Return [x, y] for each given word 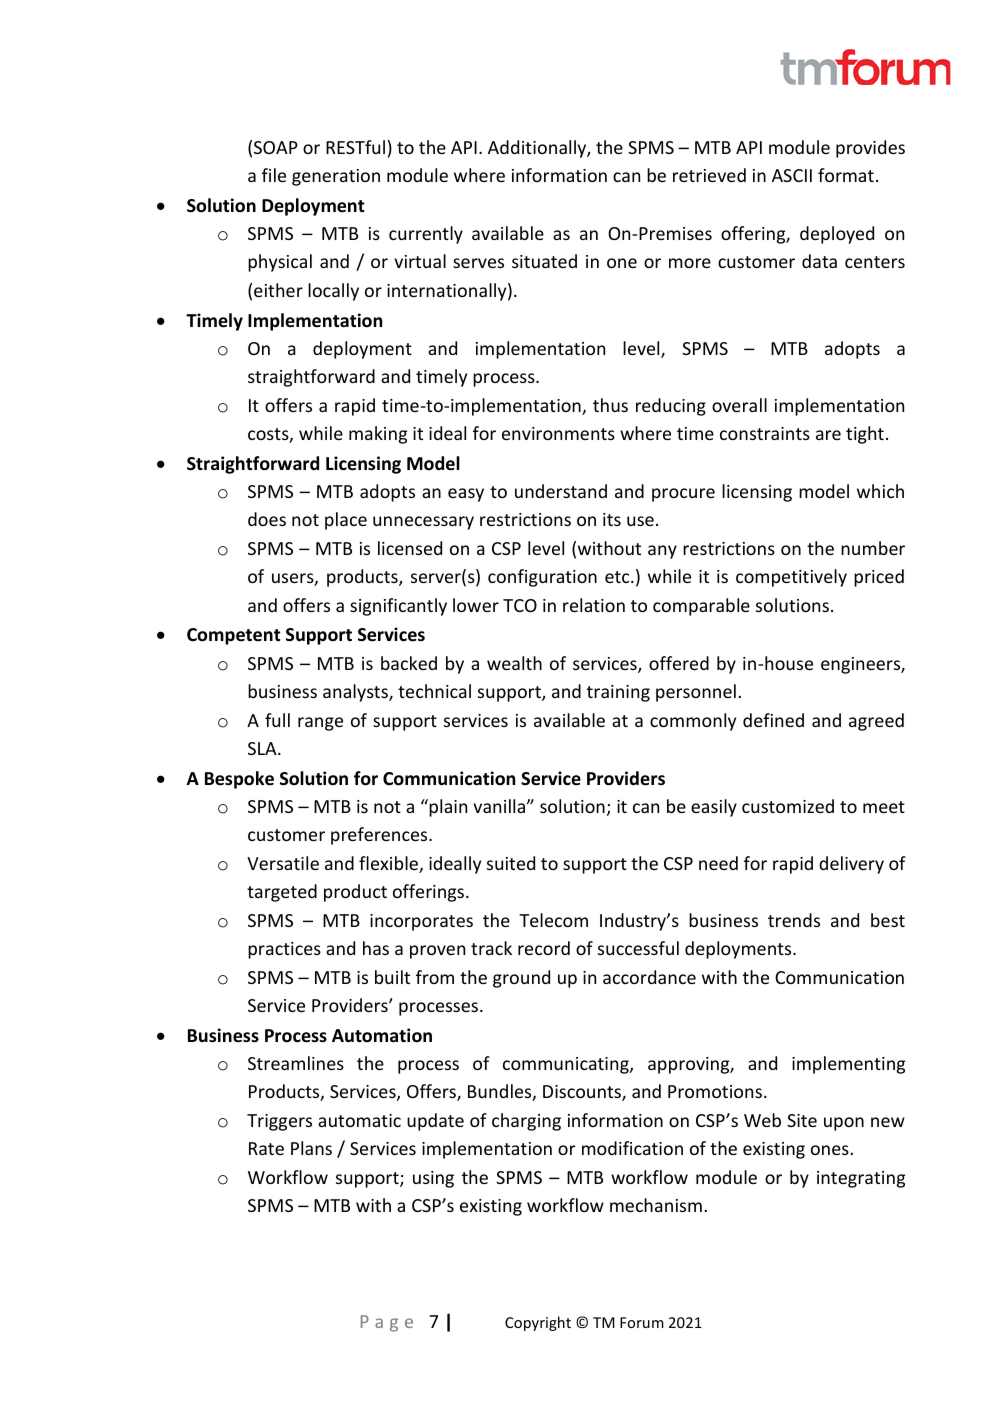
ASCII [792, 175]
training [618, 693]
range [320, 724]
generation [336, 177]
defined [773, 720]
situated [544, 261]
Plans [311, 1148]
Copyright [538, 1323]
